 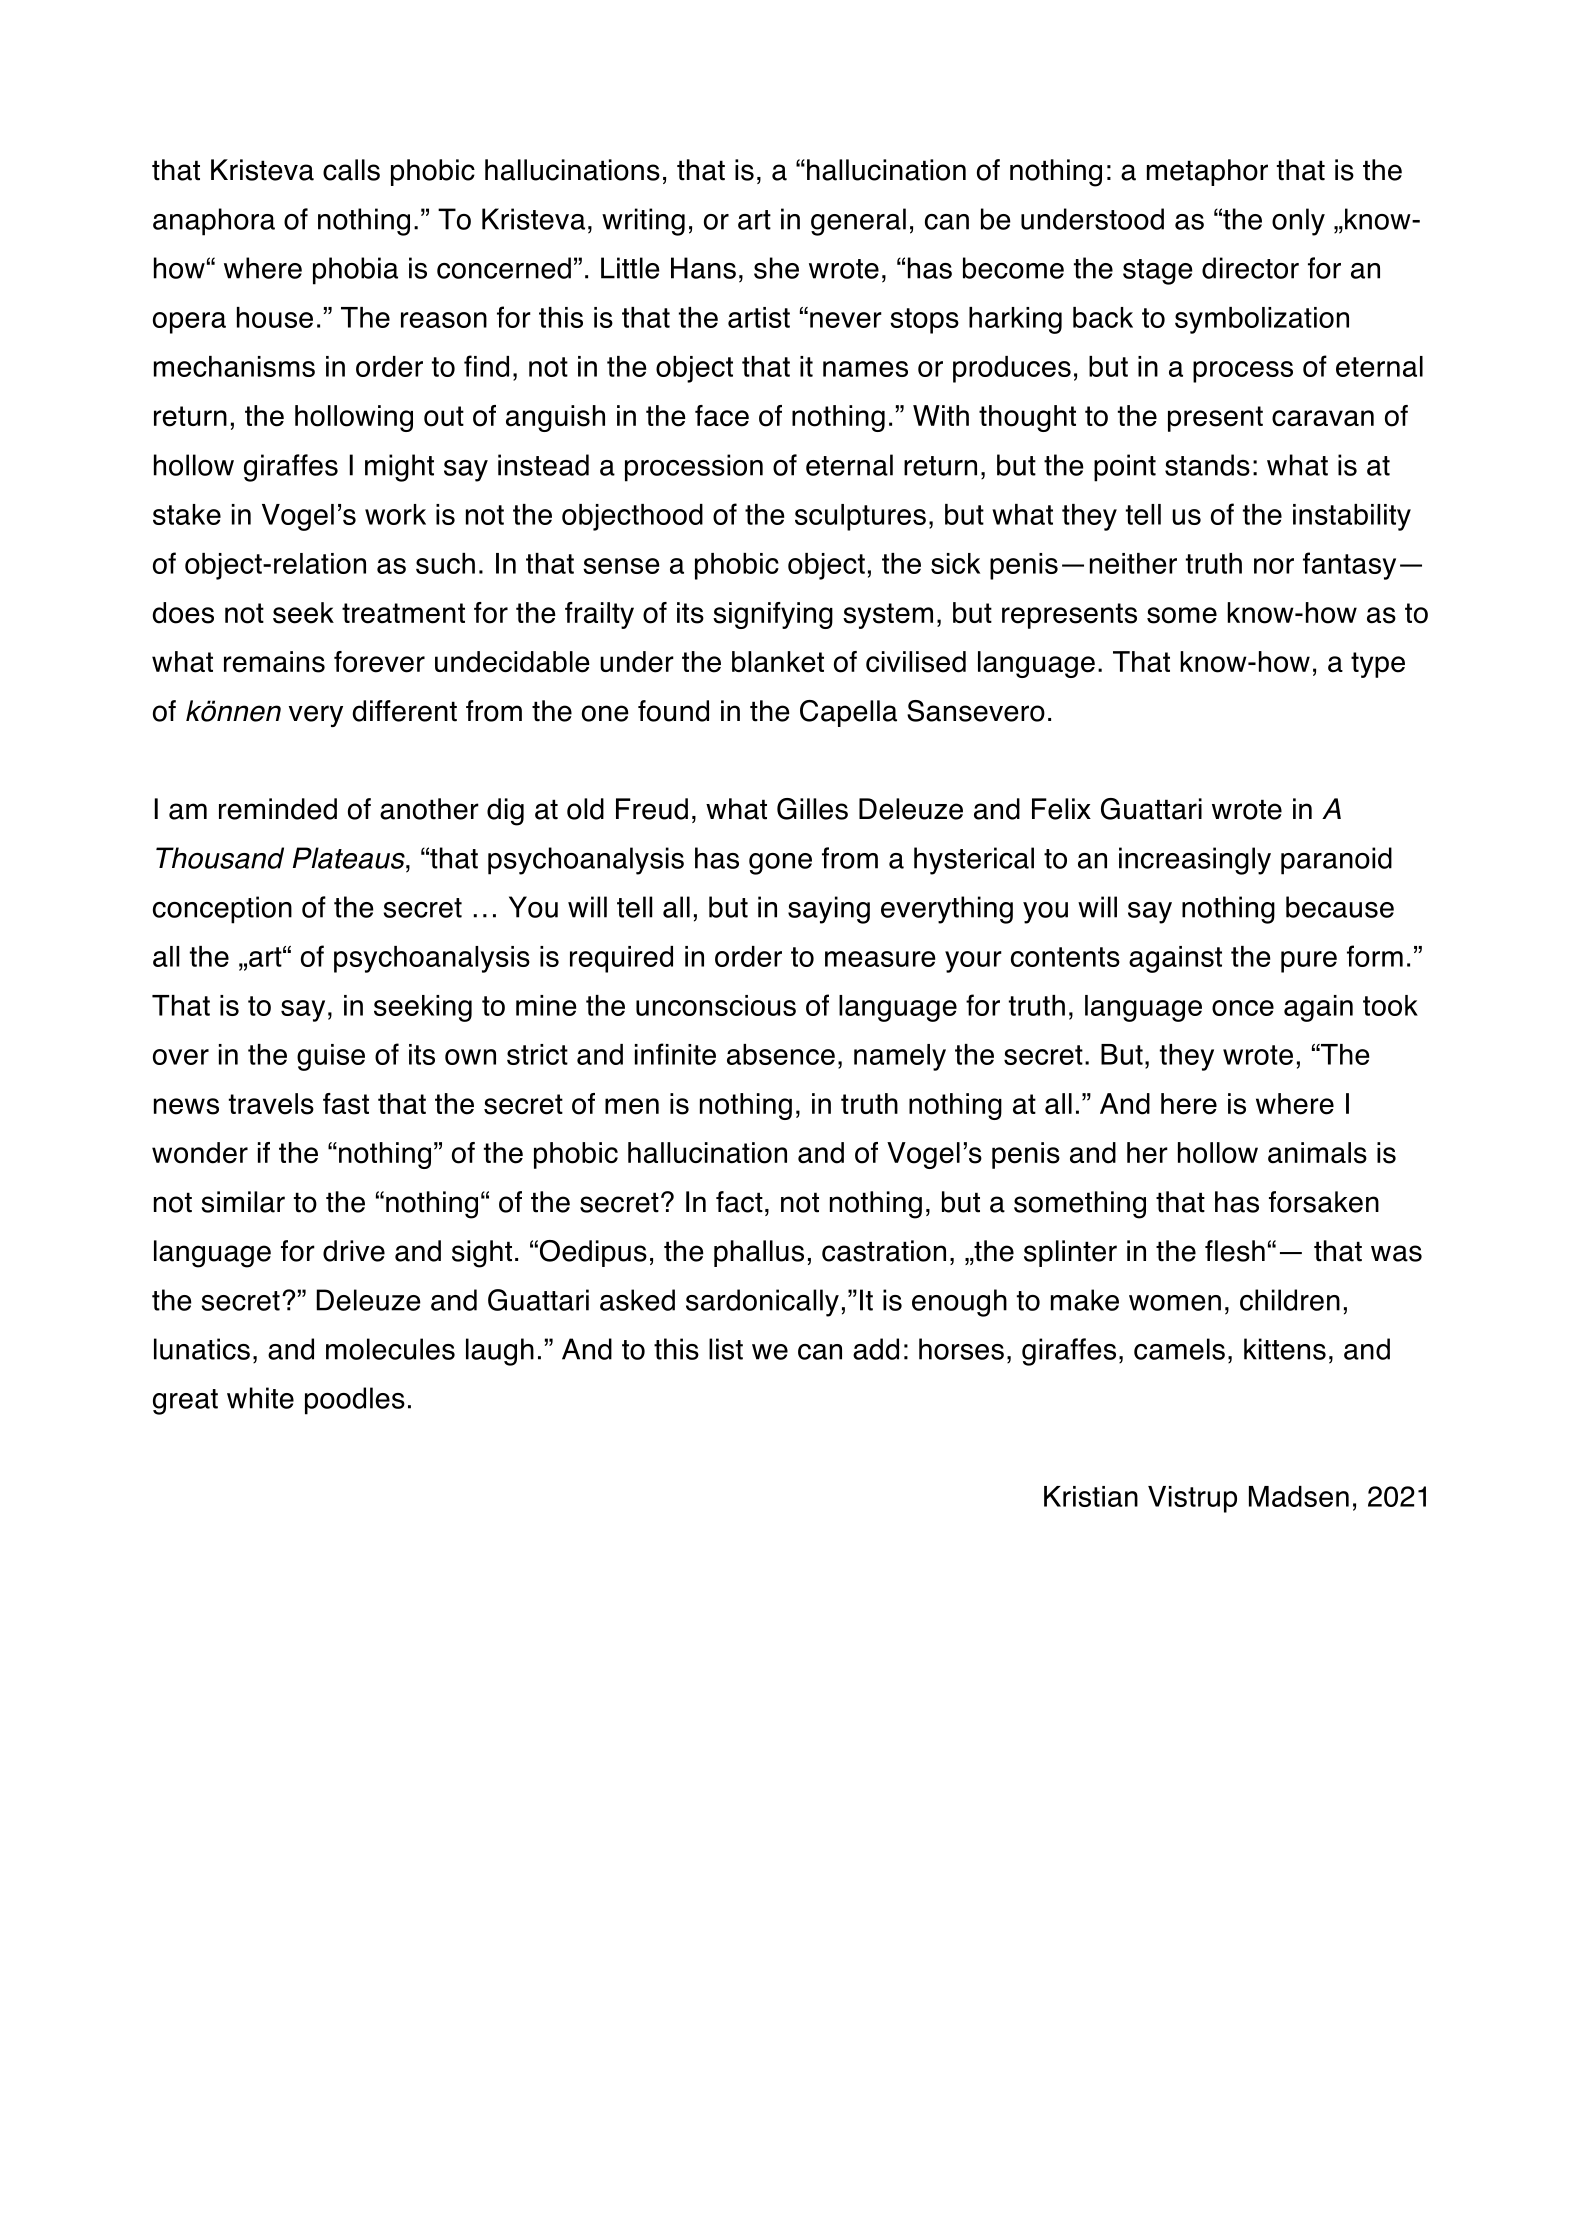 What do you see at coordinates (726, 1349) in the screenshot?
I see `list` at bounding box center [726, 1349].
